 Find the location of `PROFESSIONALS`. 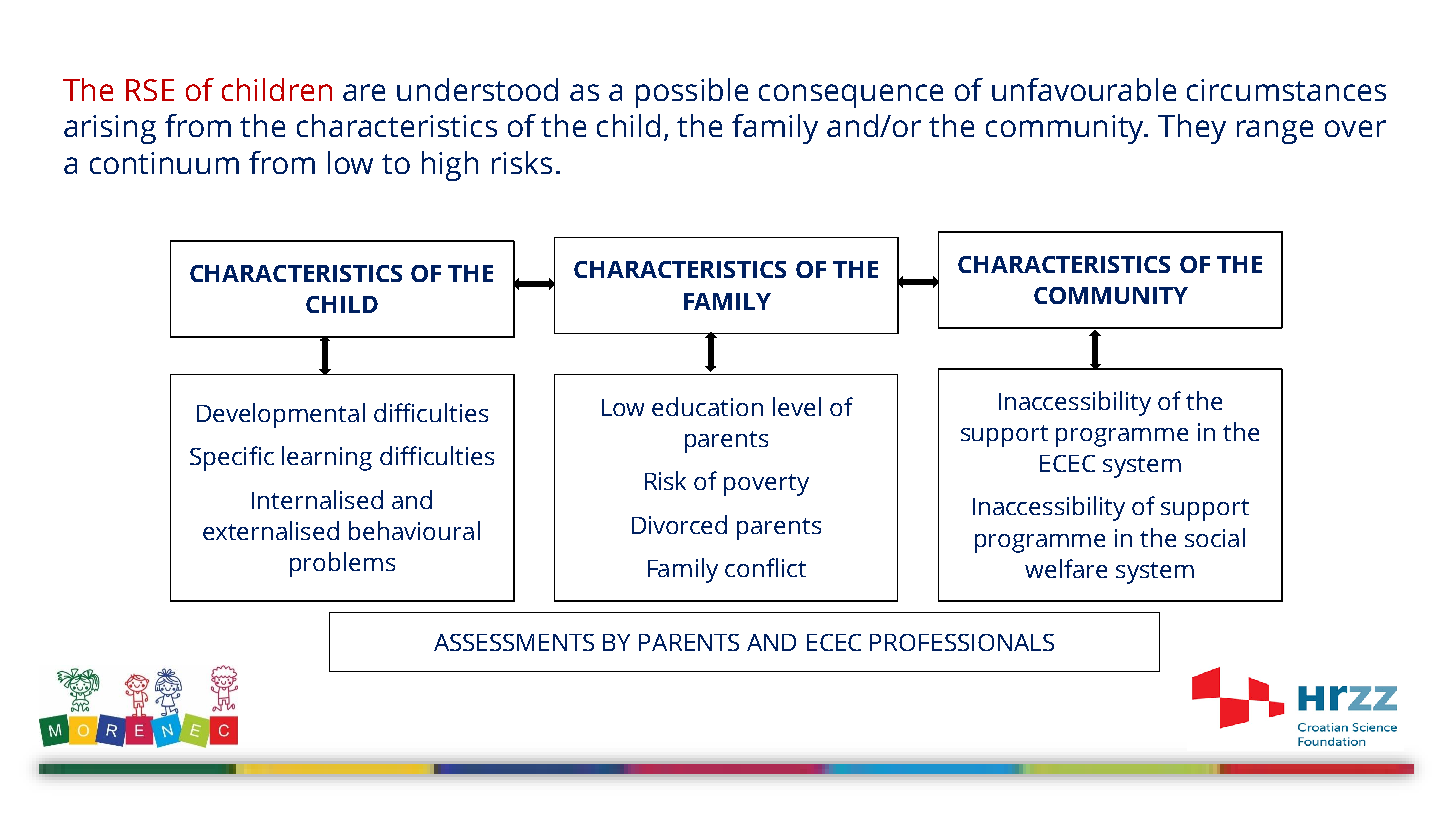

PROFESSIONALS is located at coordinates (962, 642).
